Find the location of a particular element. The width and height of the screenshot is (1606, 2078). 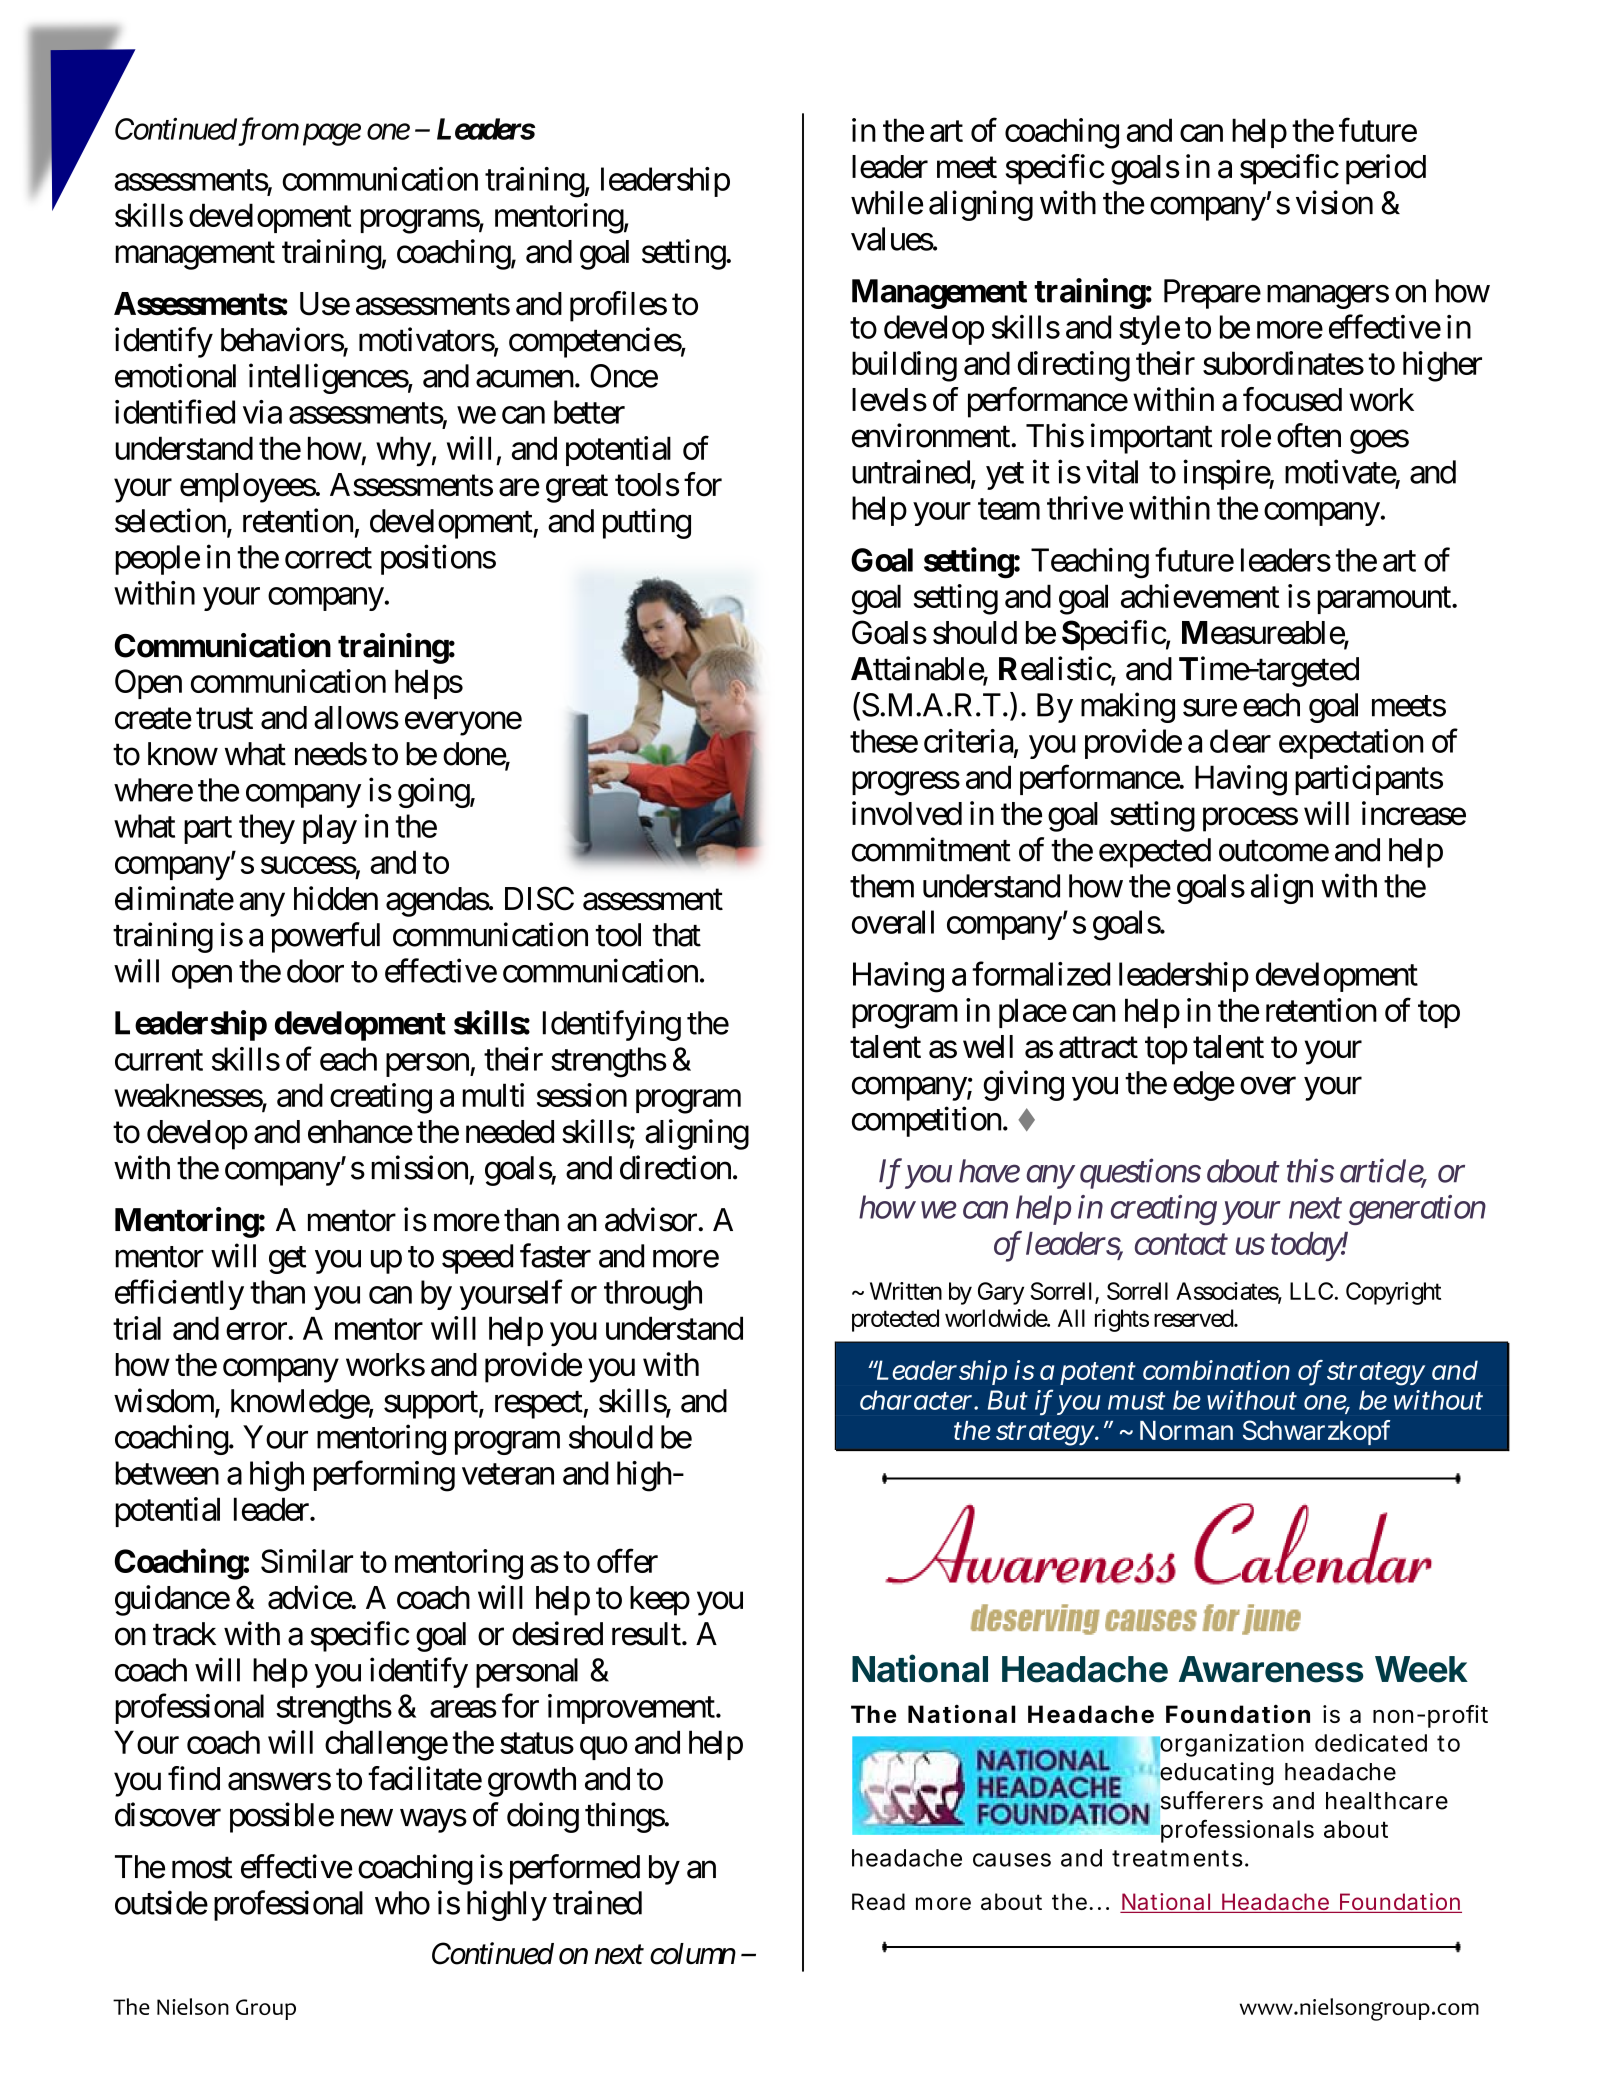

character is located at coordinates (917, 1400).
